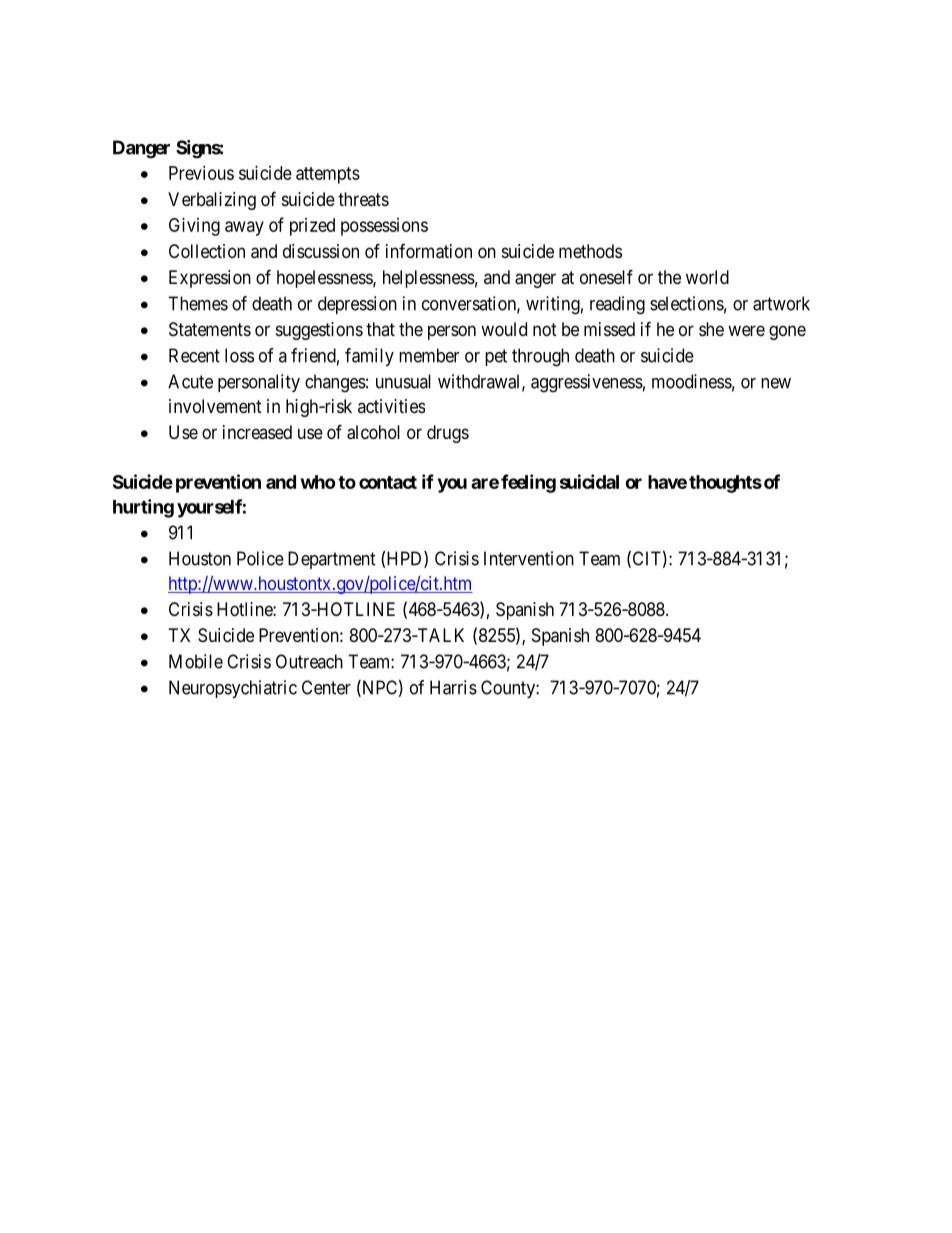 Image resolution: width=952 pixels, height=1233 pixels. What do you see at coordinates (233, 689) in the document?
I see `Neuropsychiatric` at bounding box center [233, 689].
